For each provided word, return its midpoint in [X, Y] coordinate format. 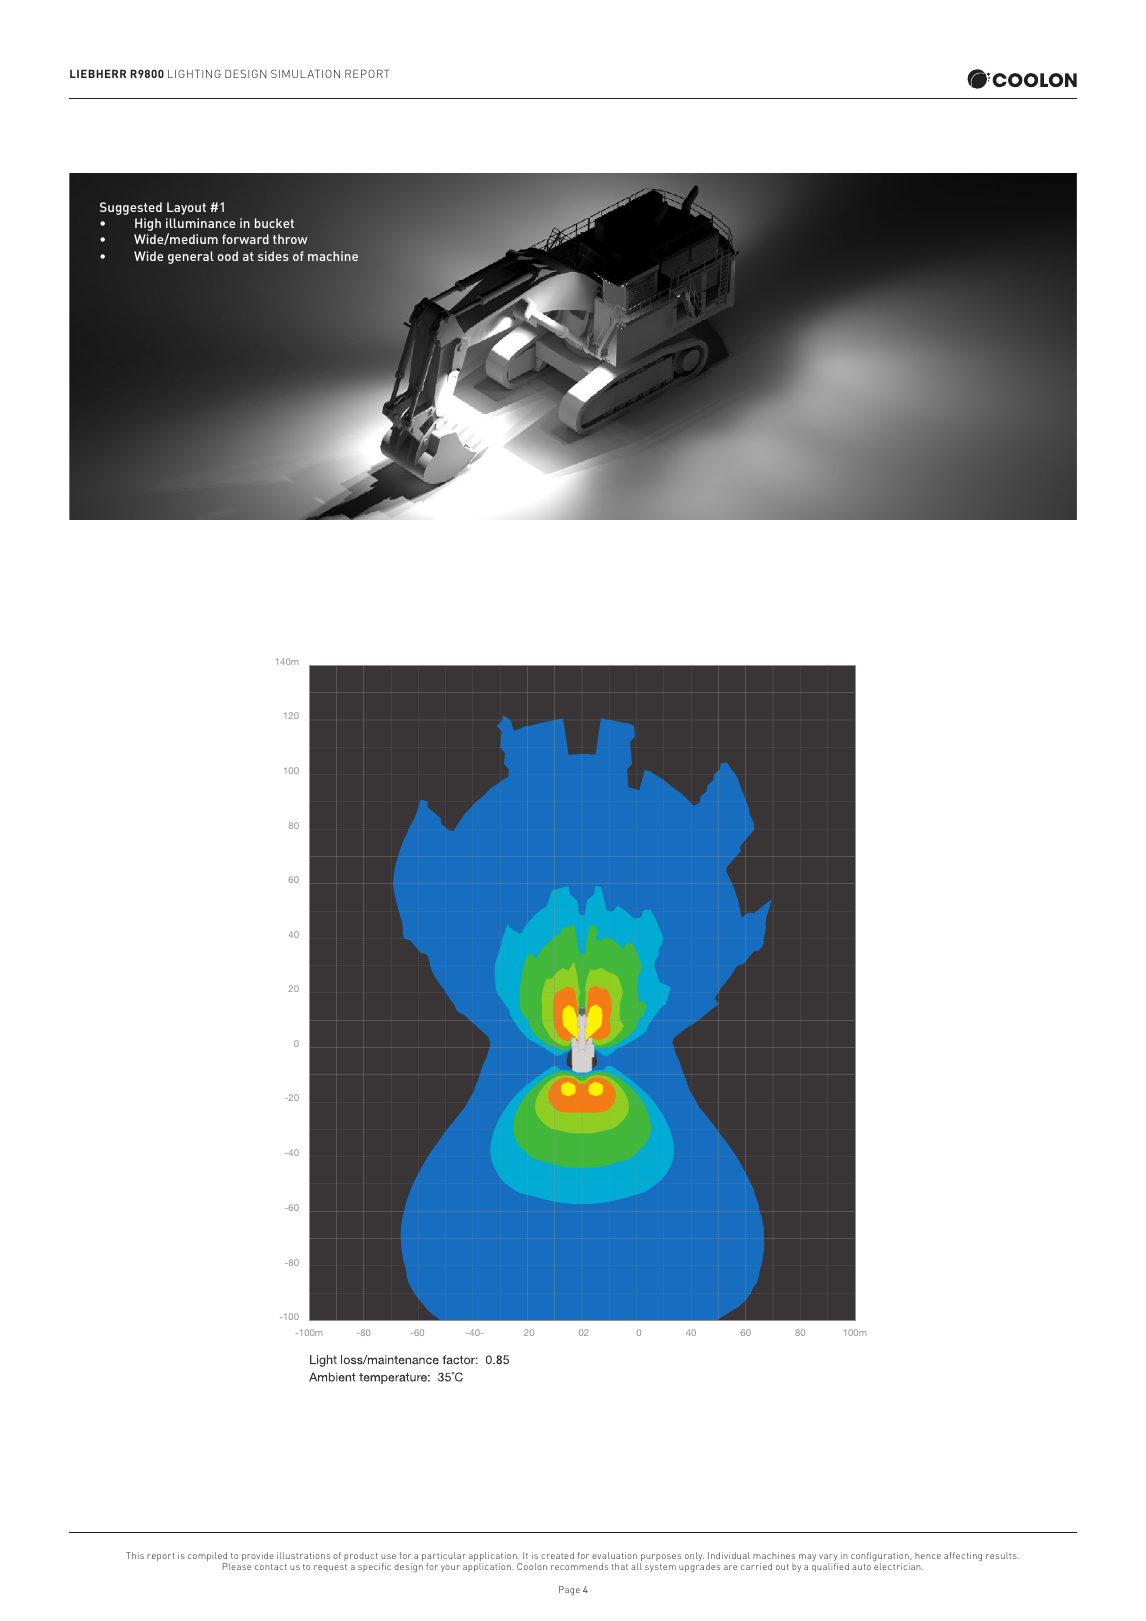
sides [273, 256]
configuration [881, 1558]
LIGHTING [194, 73]
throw [290, 239]
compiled [209, 1558]
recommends [579, 1566]
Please [237, 1566]
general [191, 257]
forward [245, 239]
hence [928, 1555]
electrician [898, 1566]
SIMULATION [305, 73]
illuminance [201, 223]
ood [228, 256]
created [557, 1555]
